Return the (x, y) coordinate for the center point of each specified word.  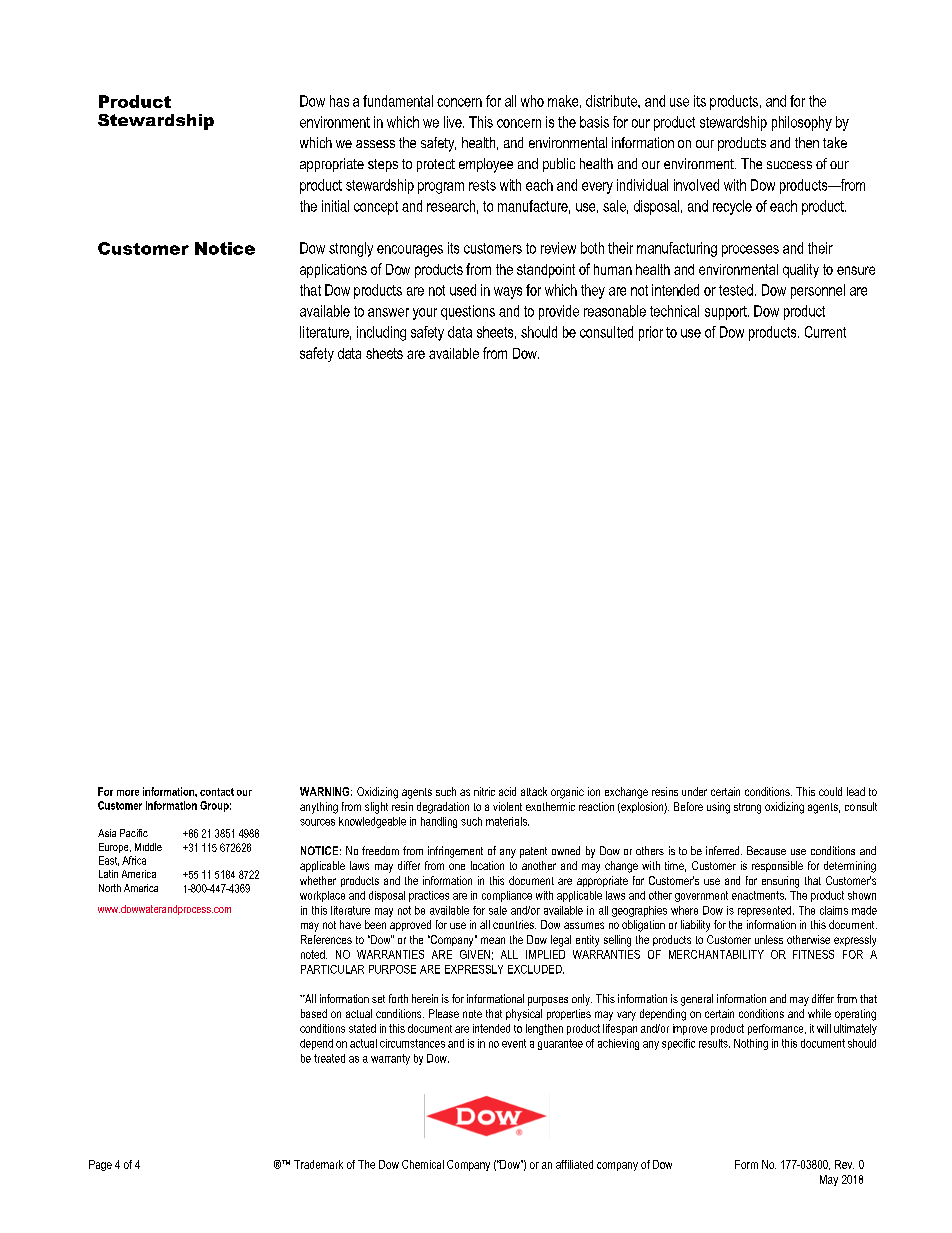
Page (100, 1165)
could (830, 791)
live (454, 122)
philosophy (802, 123)
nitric (484, 791)
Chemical (423, 1164)
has (339, 101)
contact (217, 792)
